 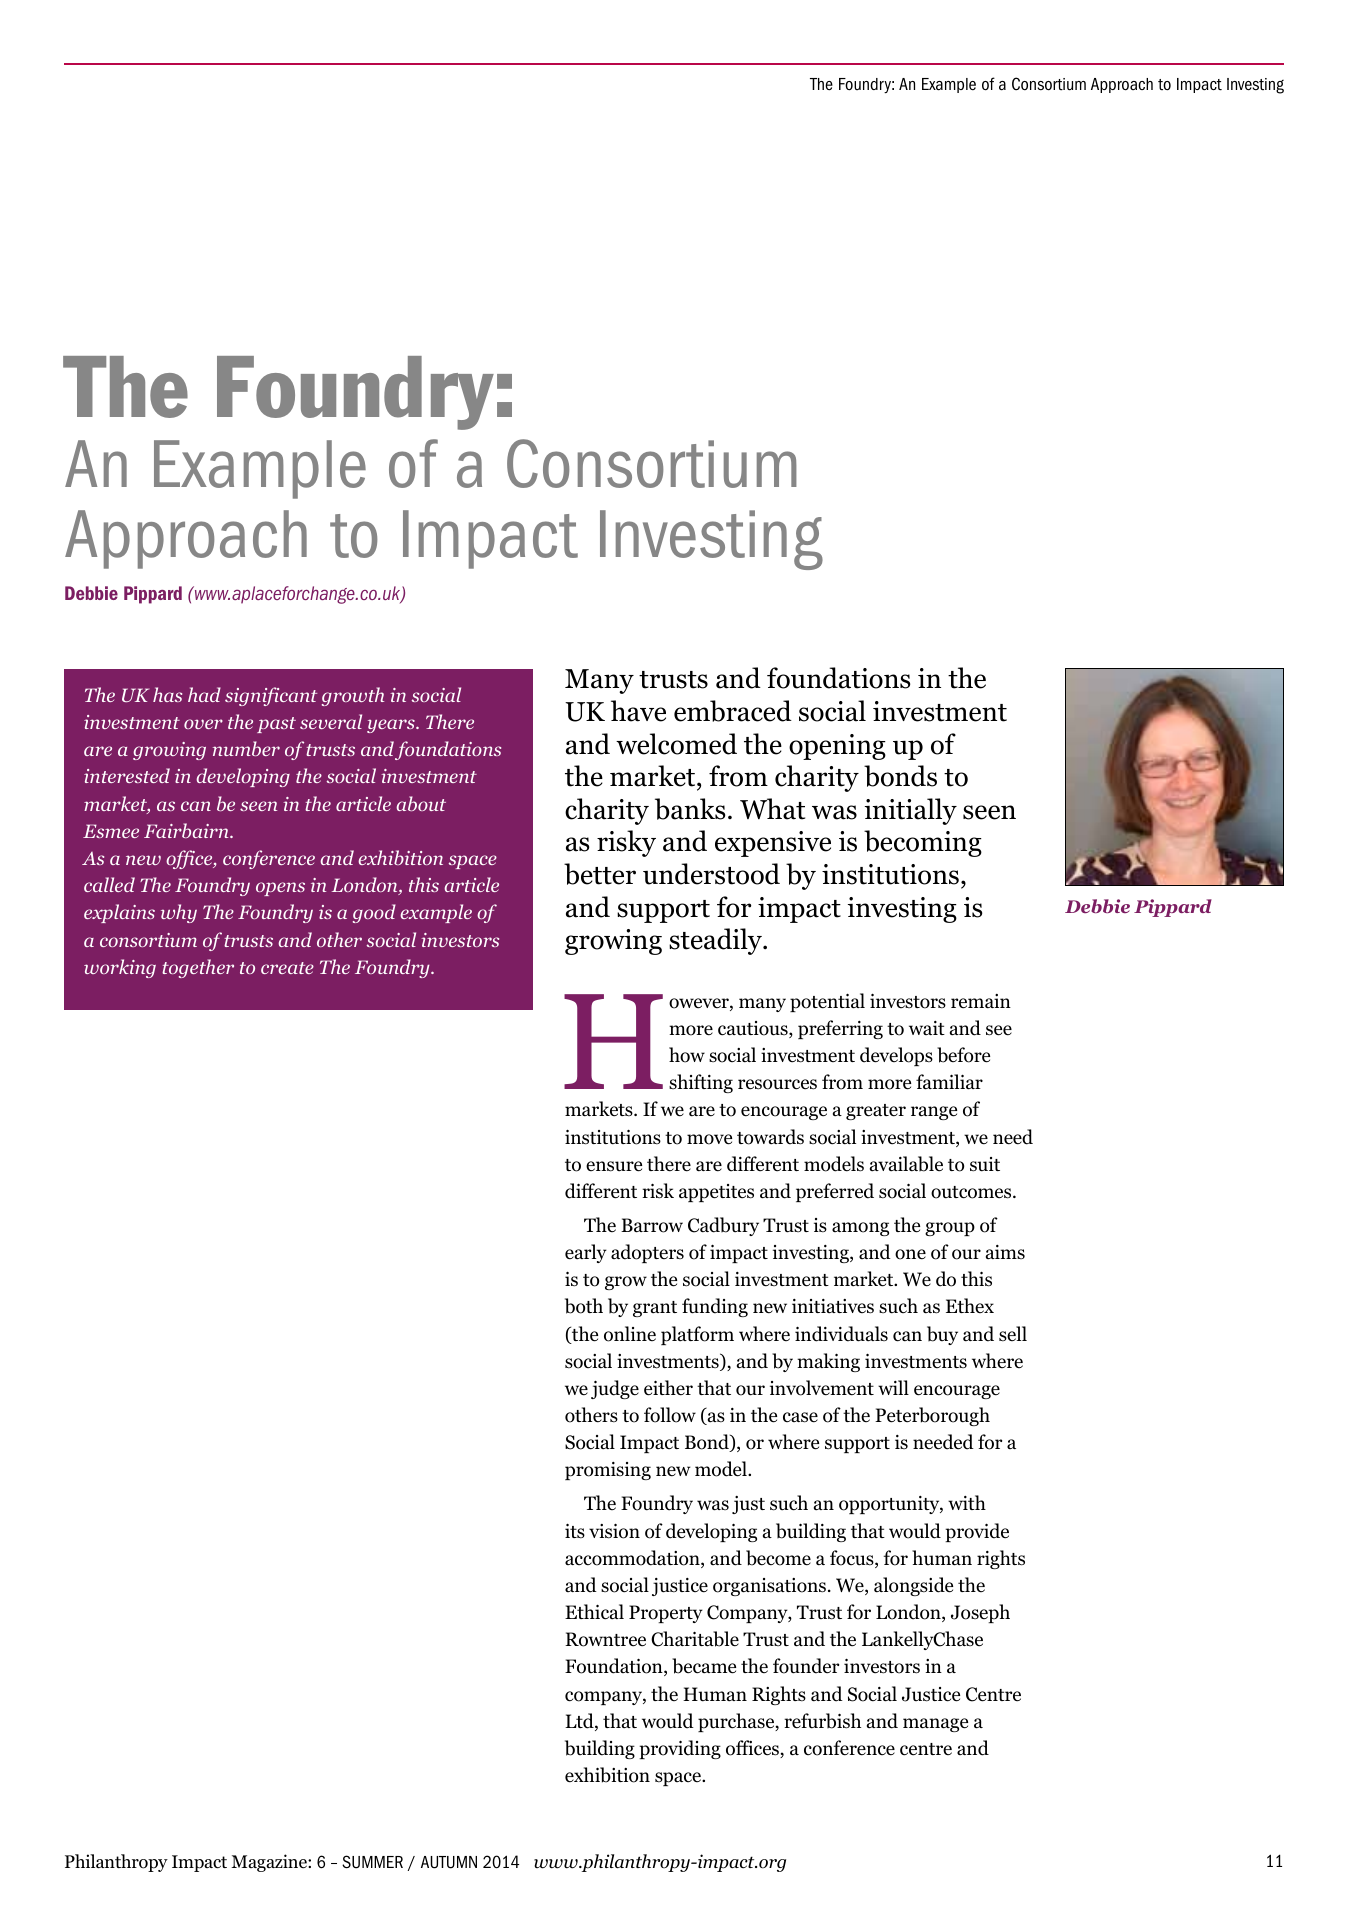 I want to click on AUTUMN, so click(x=449, y=1862).
